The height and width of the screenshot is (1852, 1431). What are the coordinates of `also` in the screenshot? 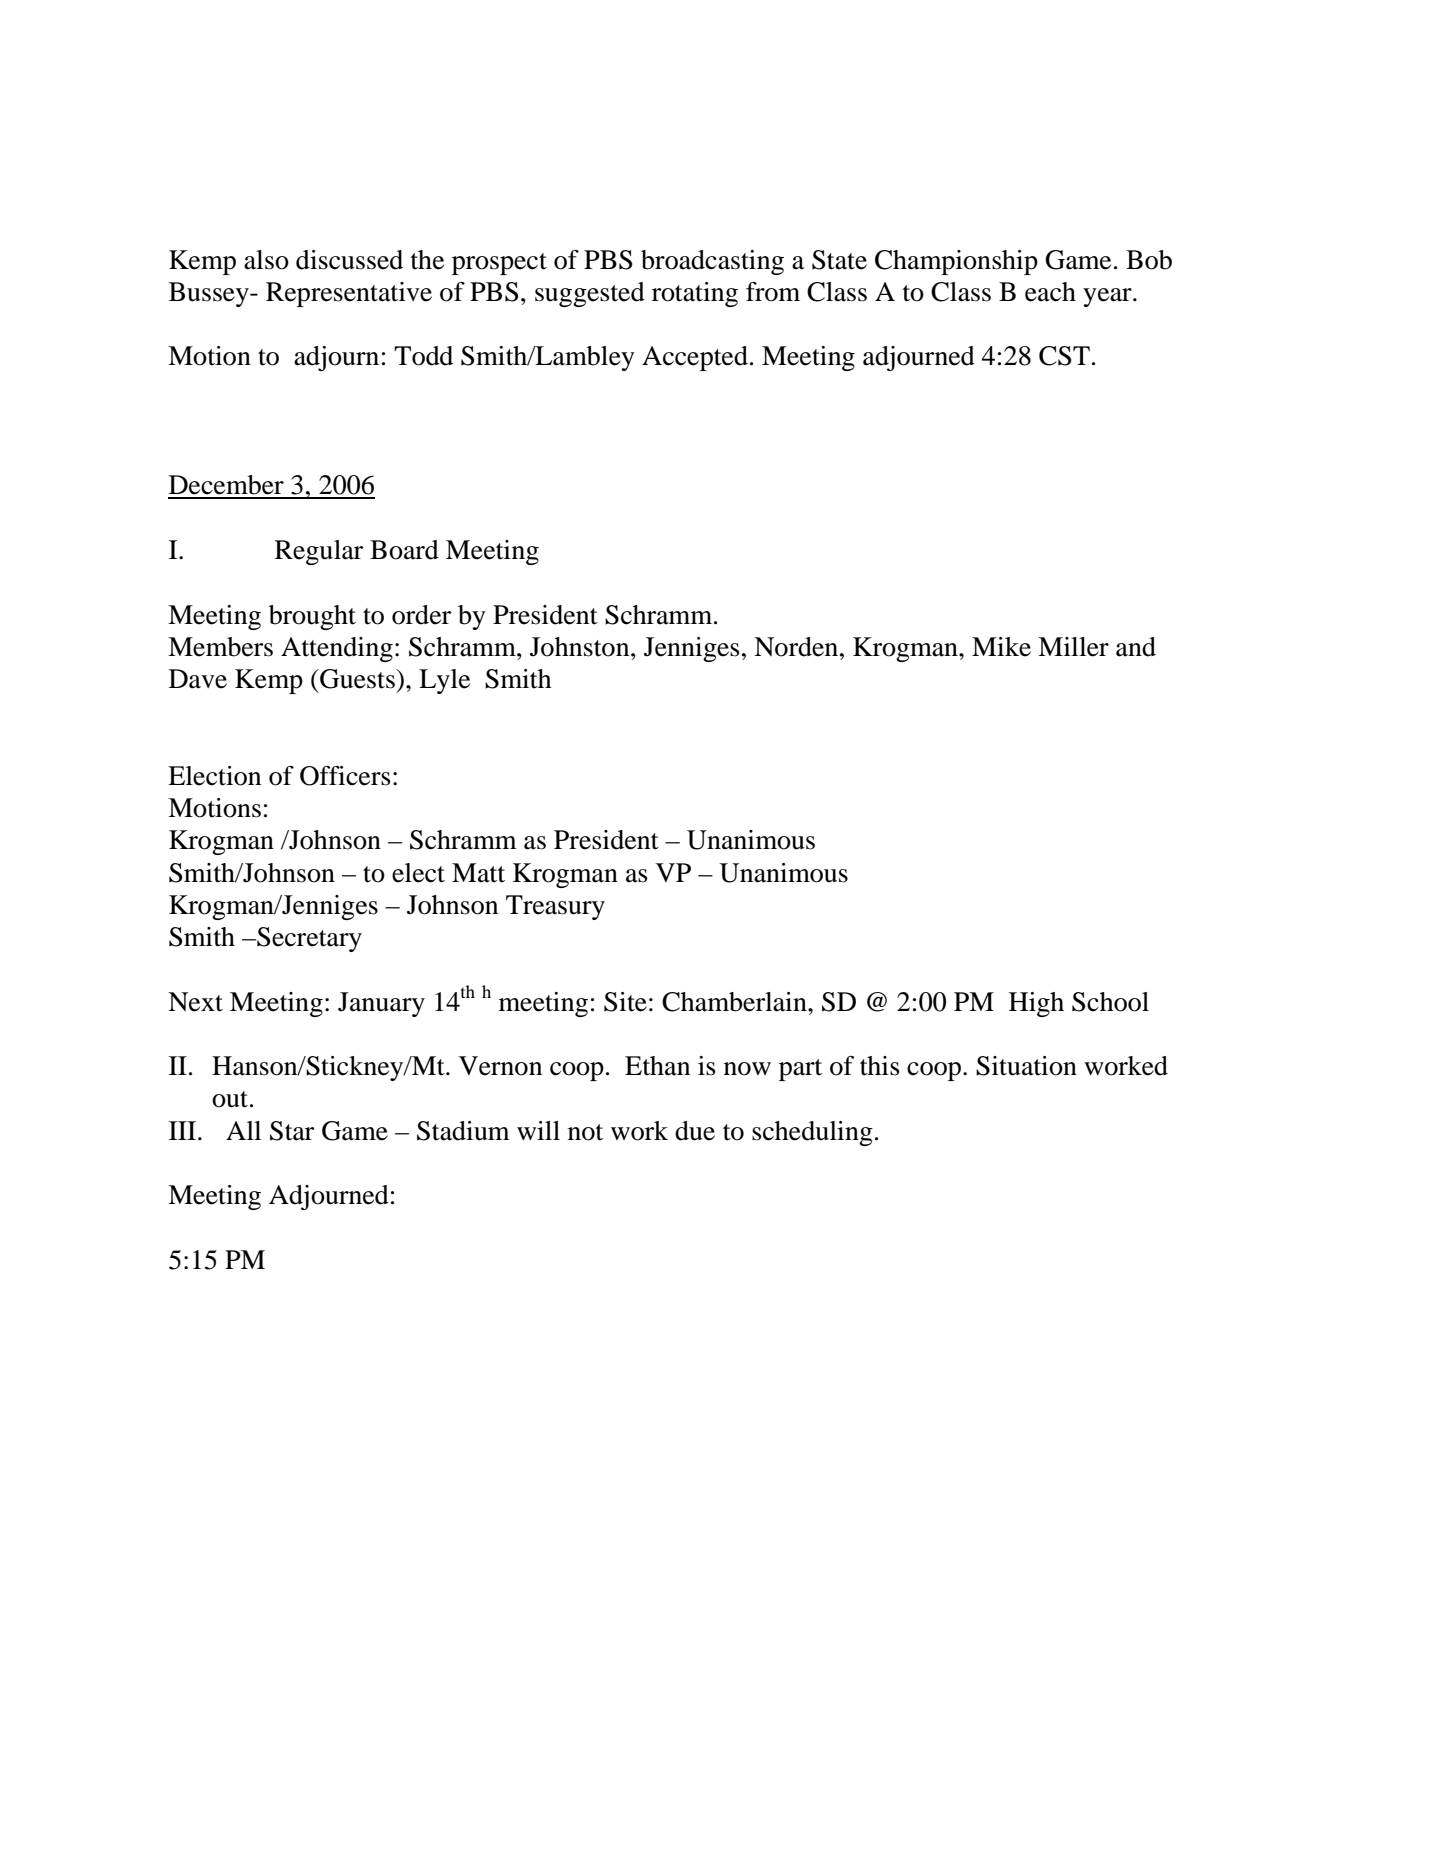 It's located at (266, 260).
